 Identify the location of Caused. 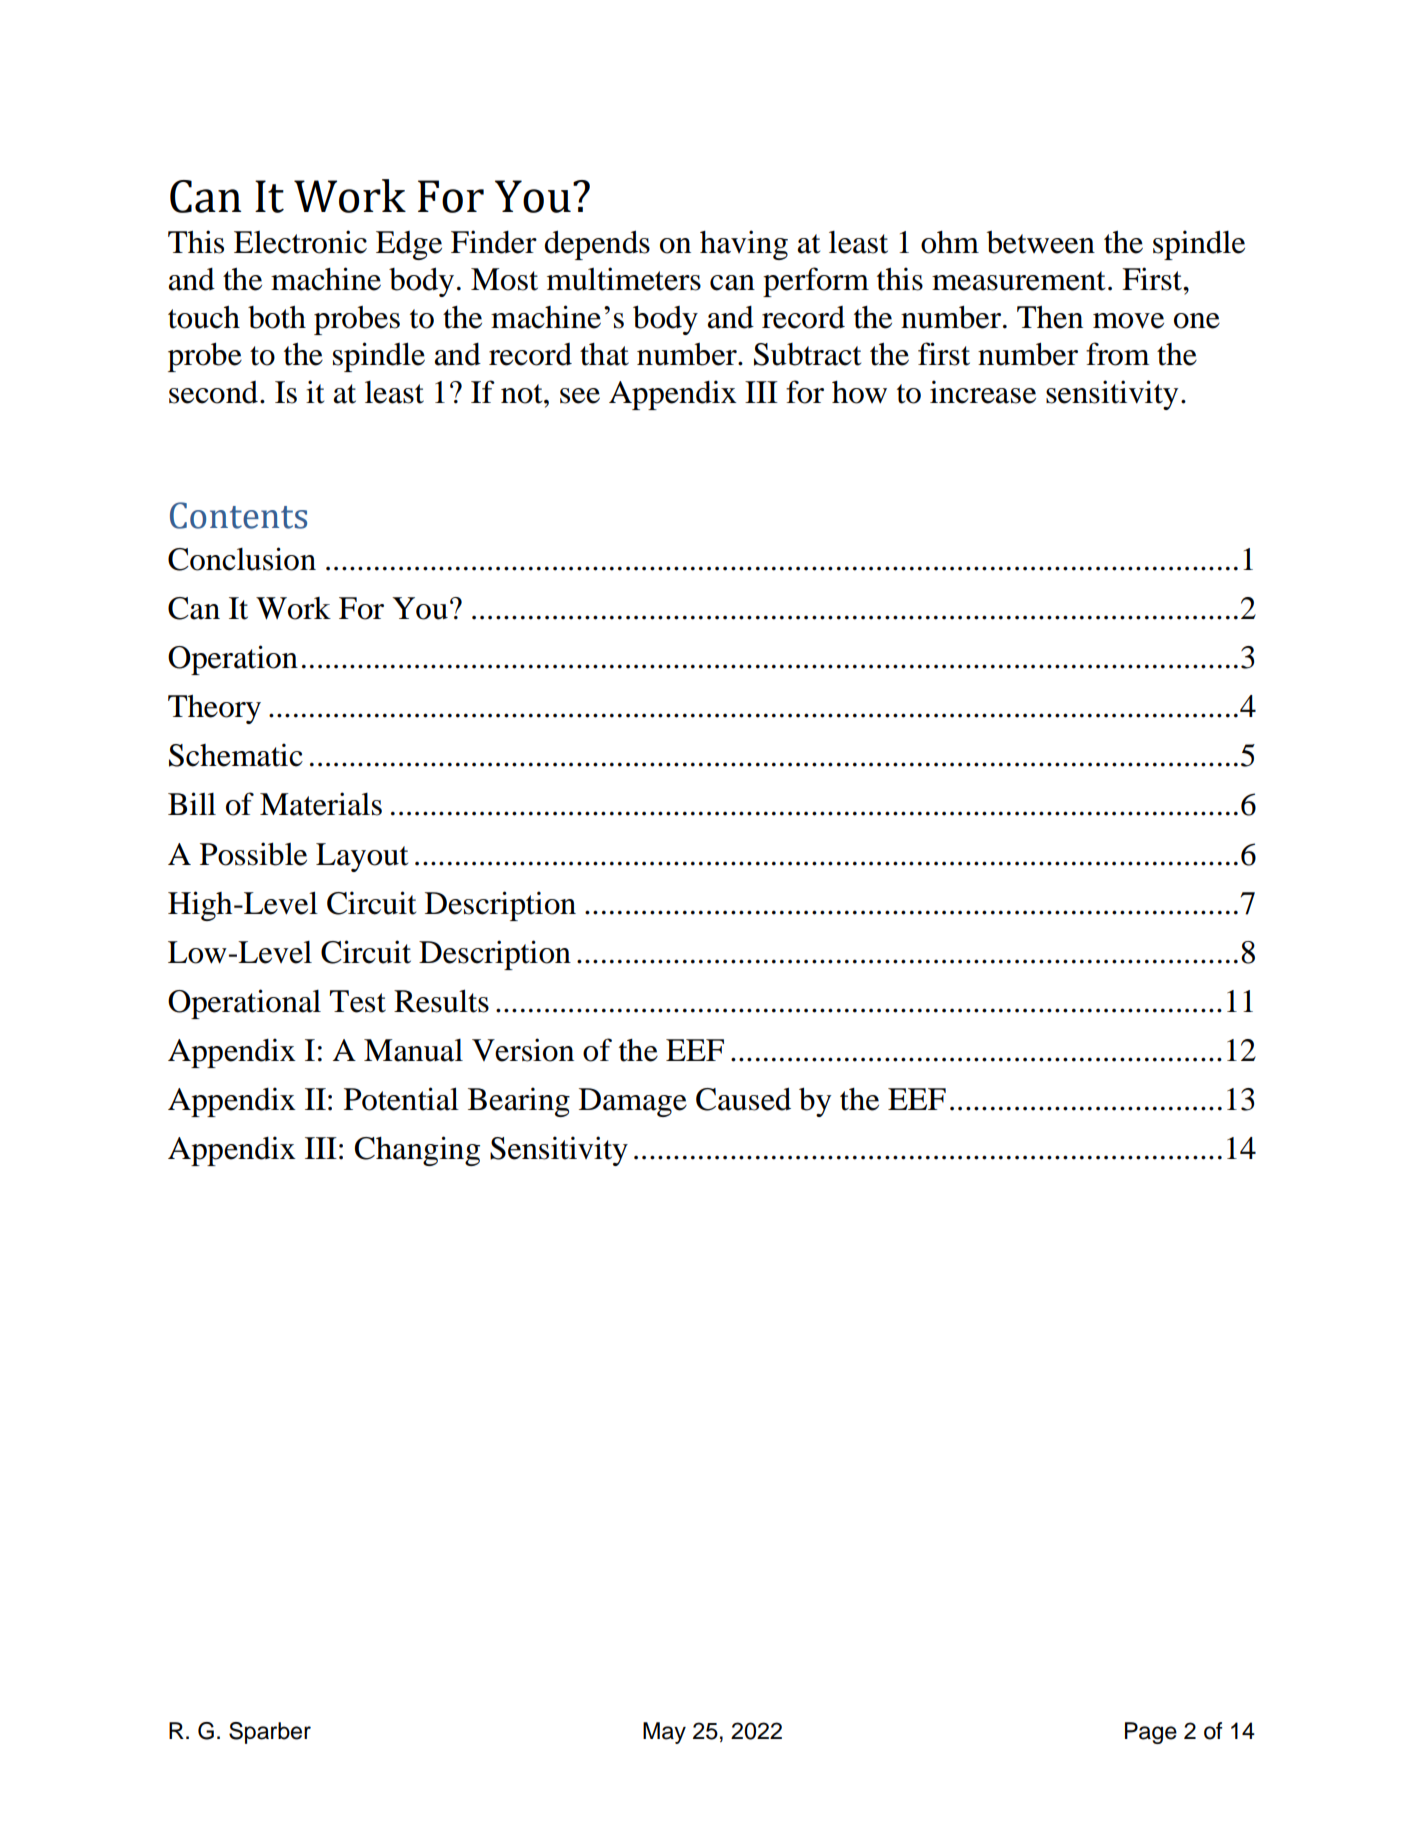
(743, 1099).
